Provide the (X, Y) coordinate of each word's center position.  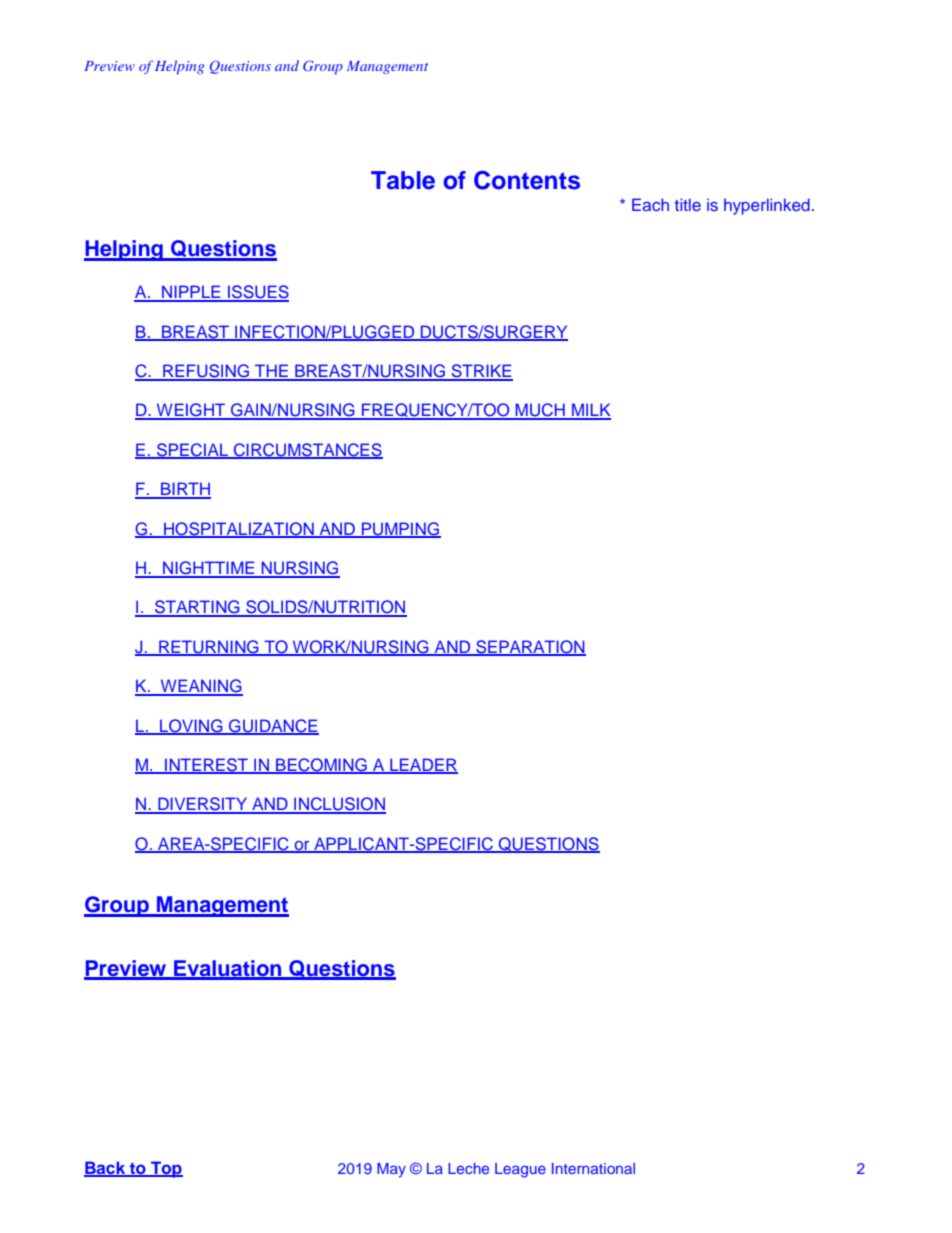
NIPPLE (191, 293)
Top (166, 1169)
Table (403, 180)
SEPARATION (530, 648)
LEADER (423, 765)
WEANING (200, 687)
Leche (468, 1168)
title (688, 204)
